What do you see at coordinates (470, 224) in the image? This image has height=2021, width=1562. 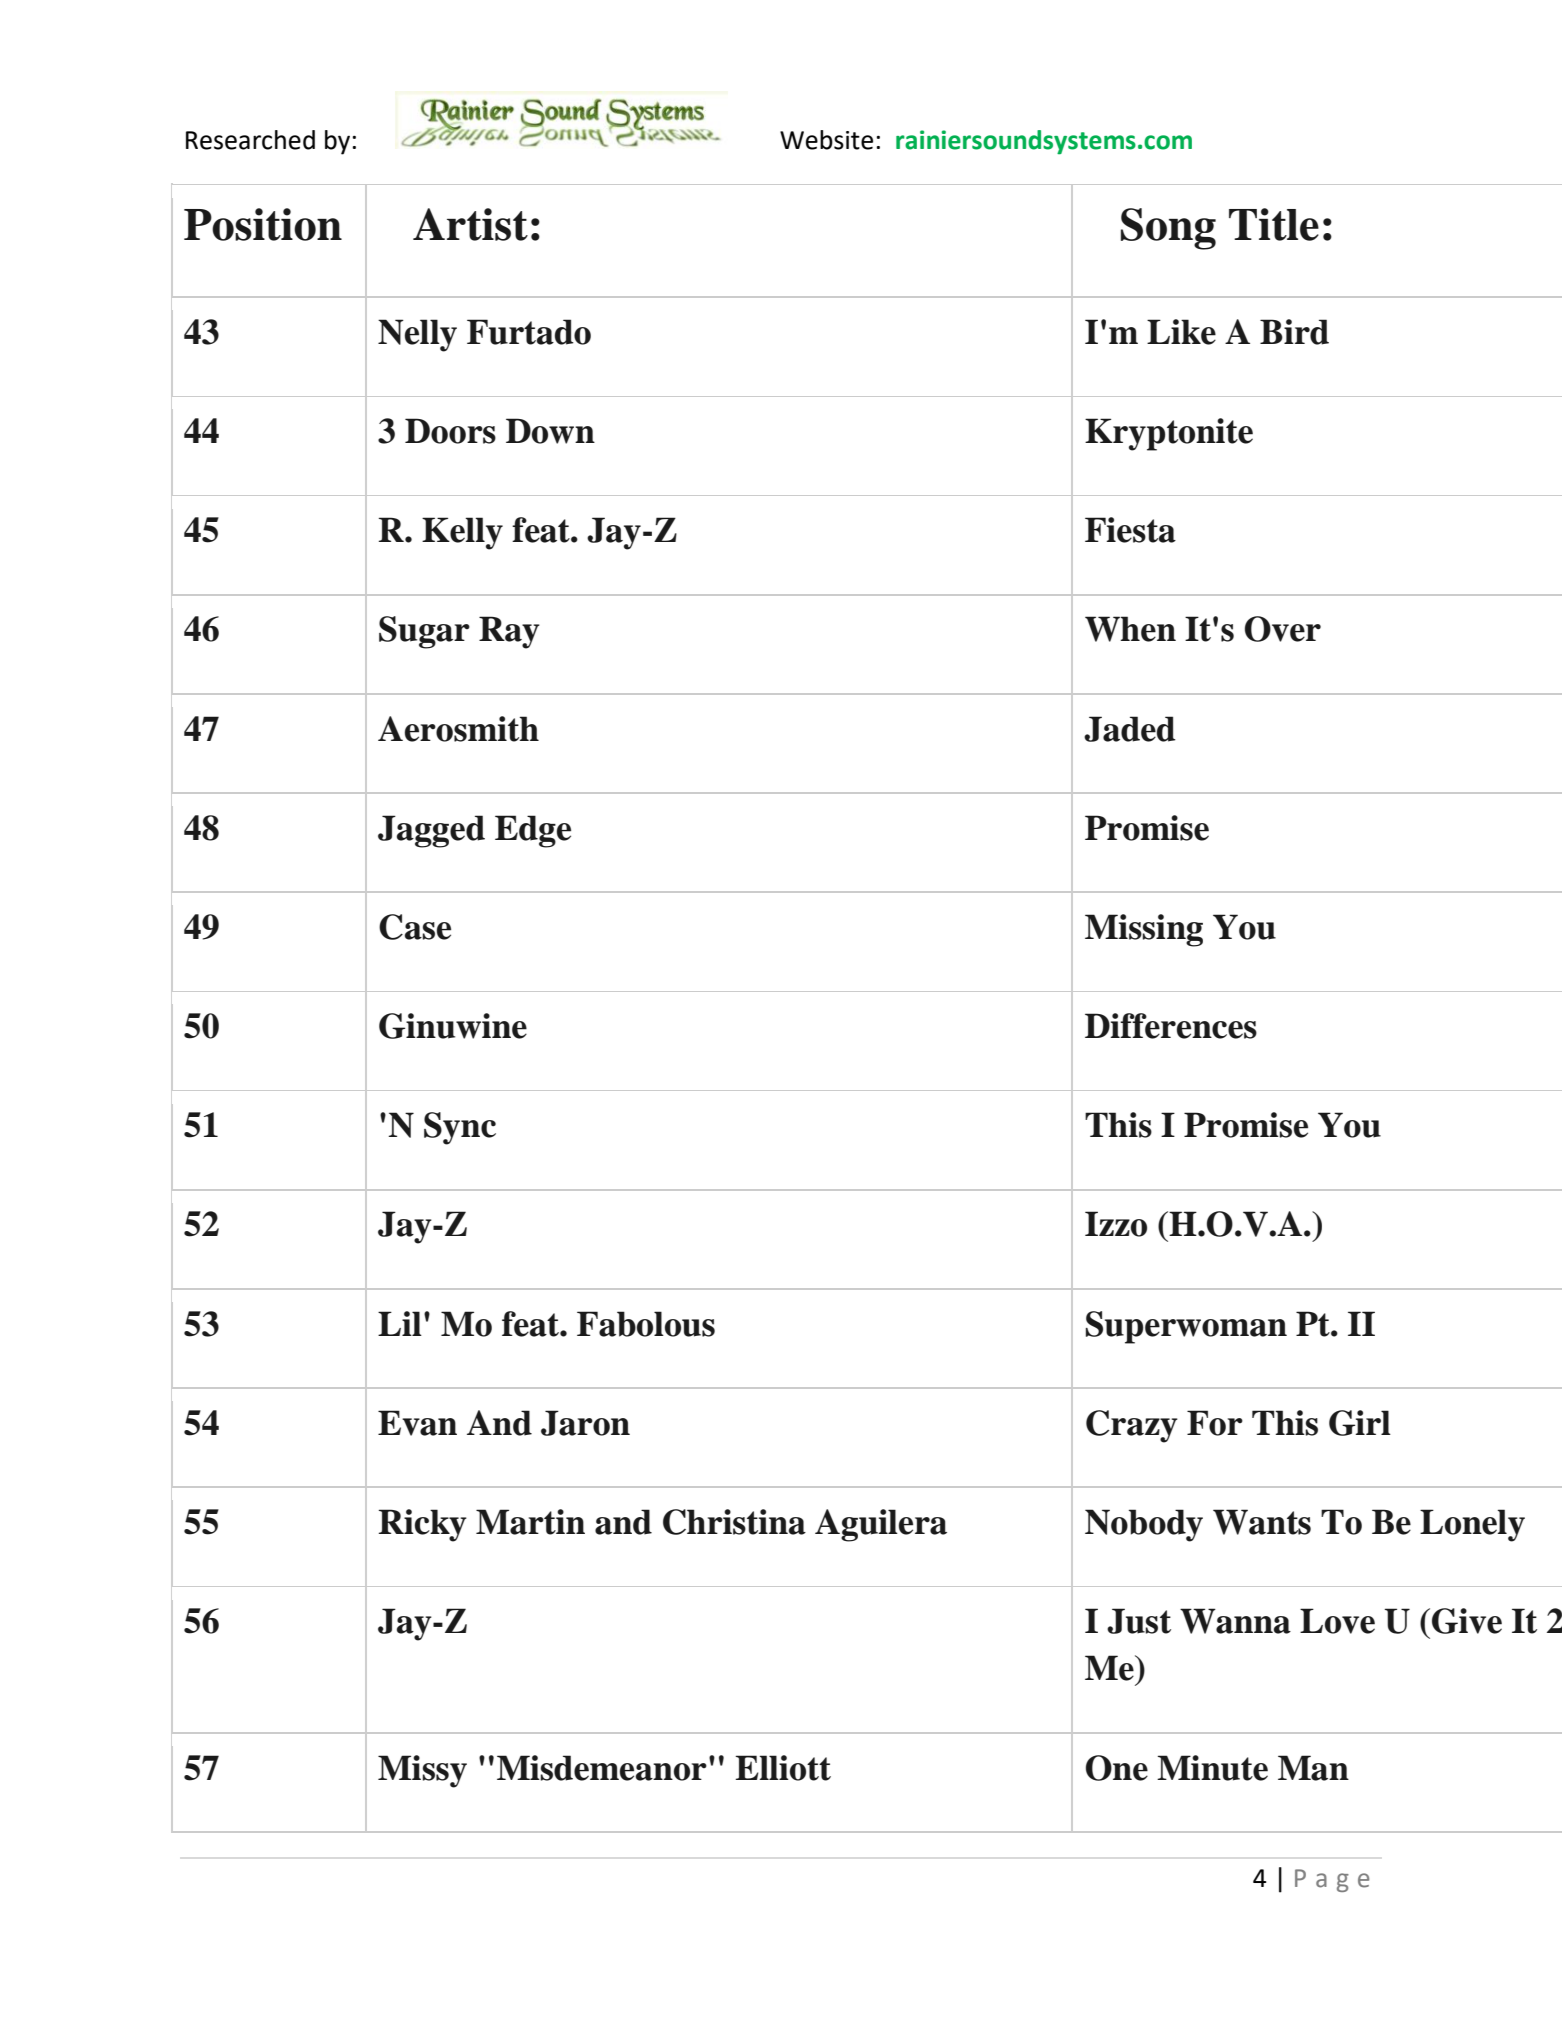 I see `Artist` at bounding box center [470, 224].
